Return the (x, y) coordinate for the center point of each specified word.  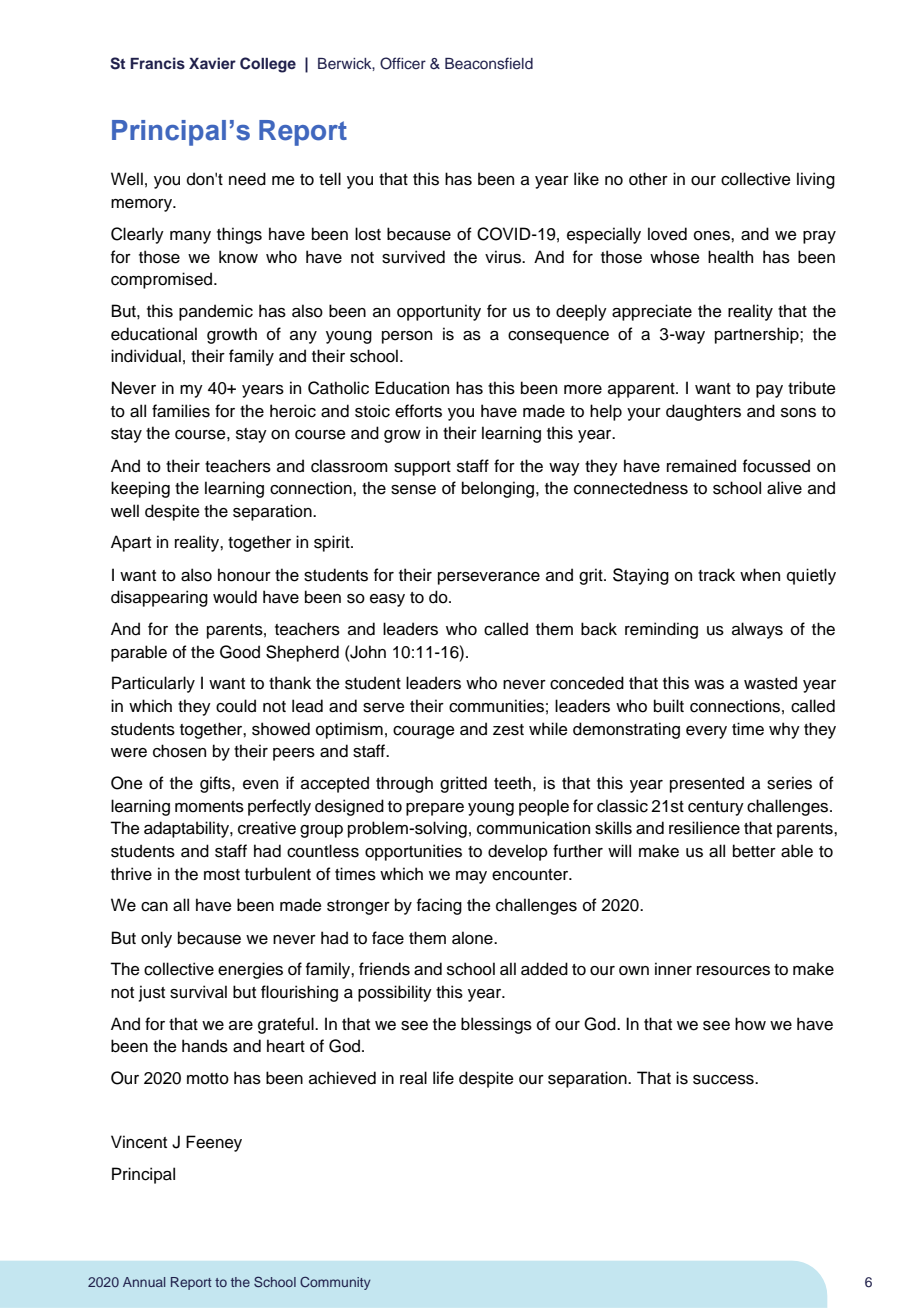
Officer (403, 63)
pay (769, 391)
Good (240, 652)
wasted (770, 683)
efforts (418, 411)
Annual (144, 1282)
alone (473, 938)
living (816, 180)
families (181, 411)
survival (198, 992)
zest (508, 730)
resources (733, 971)
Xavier (212, 63)
